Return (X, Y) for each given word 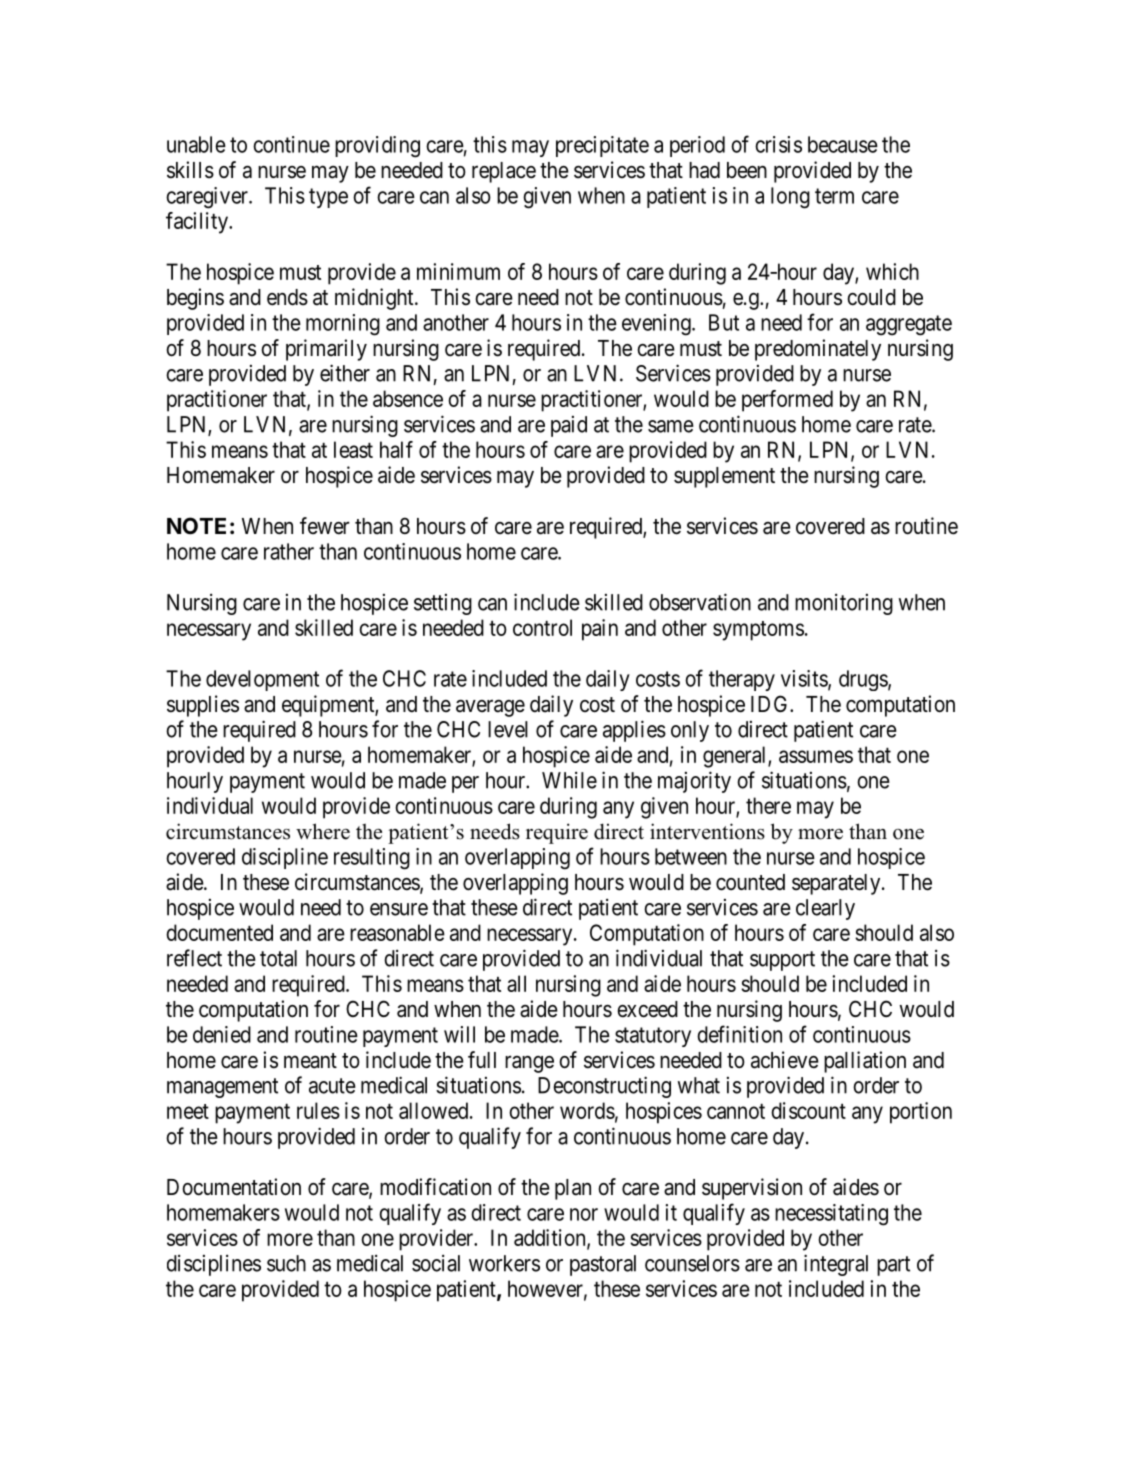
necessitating (831, 1215)
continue (291, 144)
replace (504, 172)
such (286, 1263)
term (834, 196)
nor (584, 1214)
